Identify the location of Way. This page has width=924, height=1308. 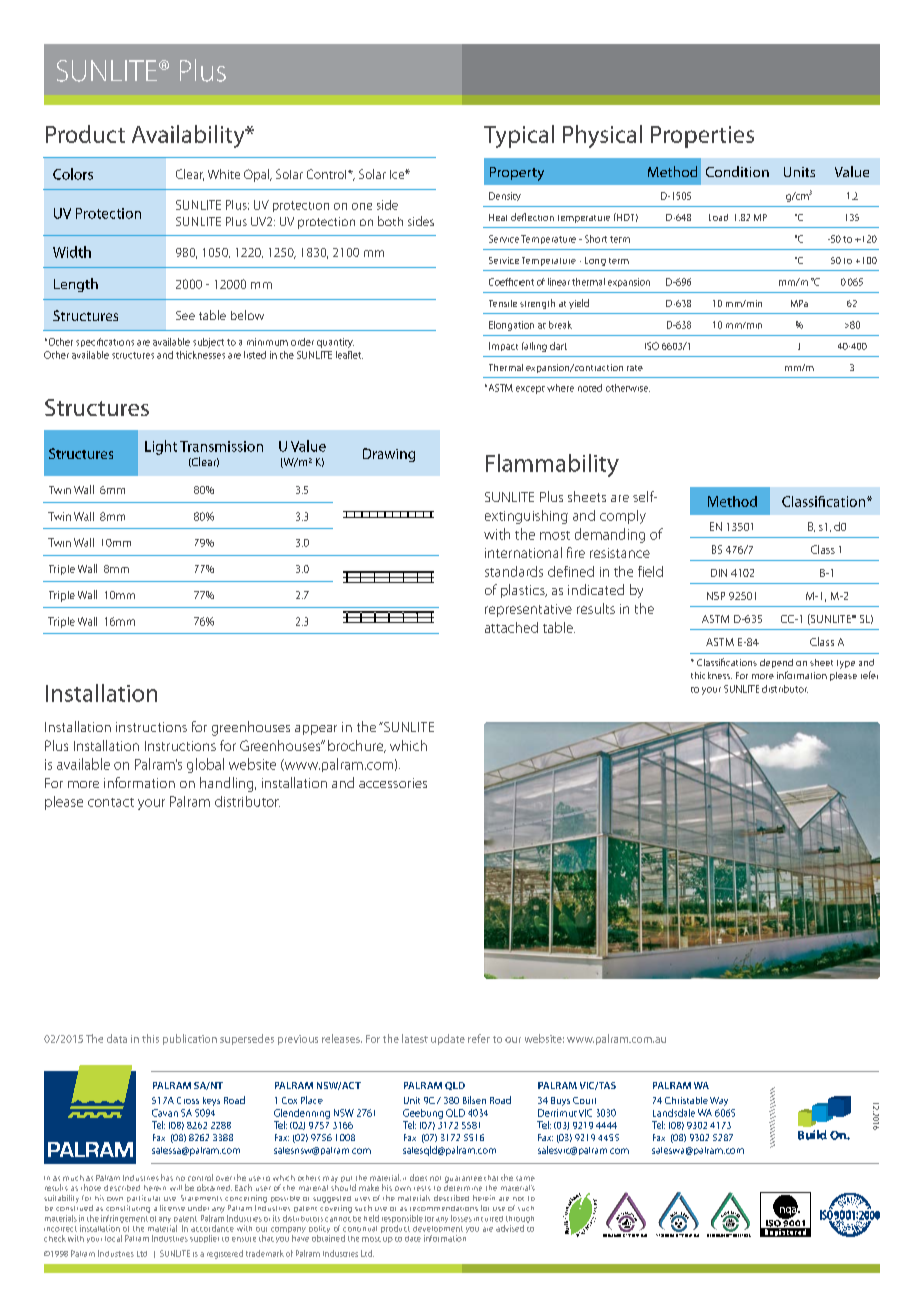
(719, 1101).
